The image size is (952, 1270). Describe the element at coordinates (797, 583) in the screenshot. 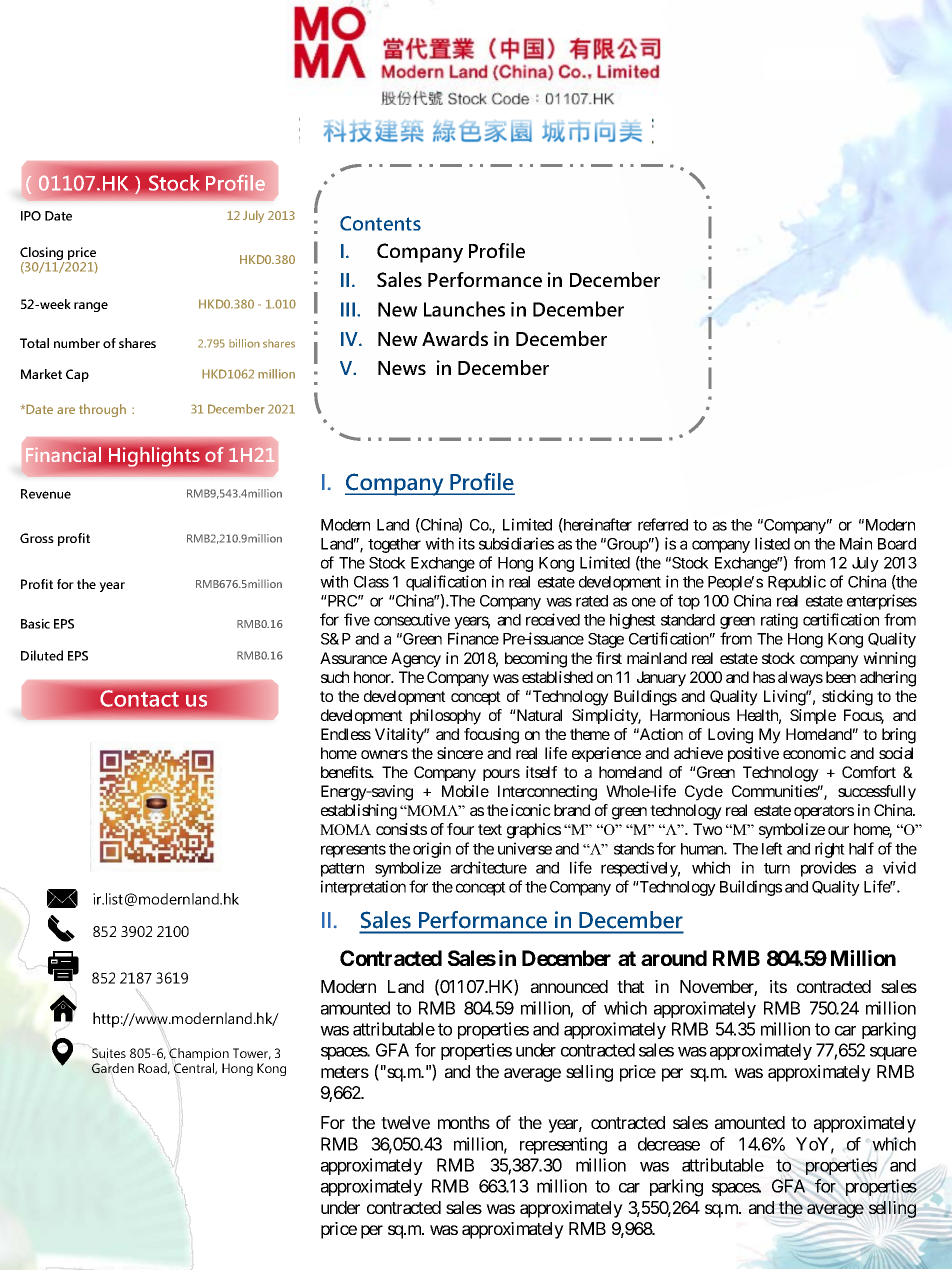

I see `Republic` at that location.
